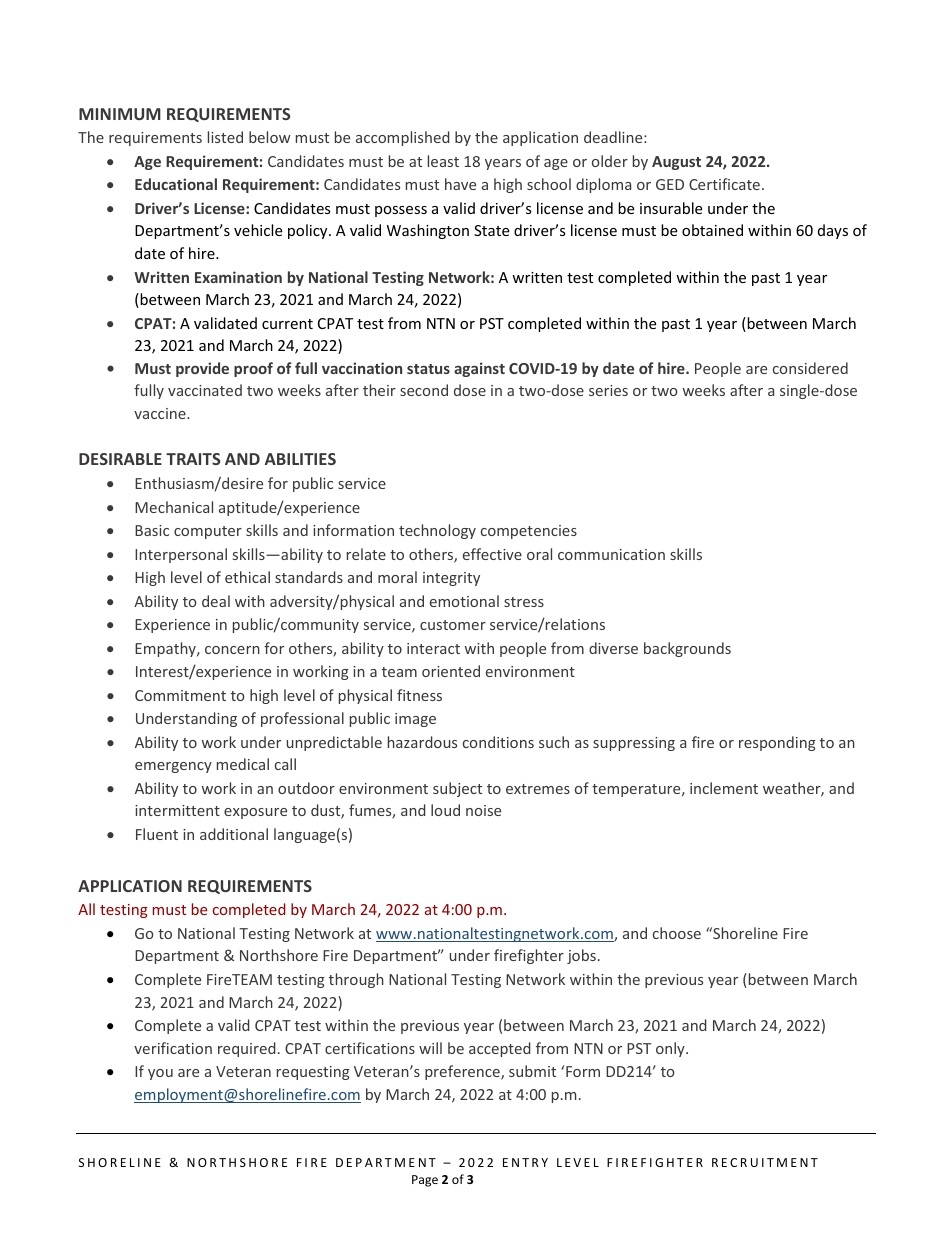  What do you see at coordinates (765, 1162) in the page?
I see `RECRUITMENT` at bounding box center [765, 1162].
